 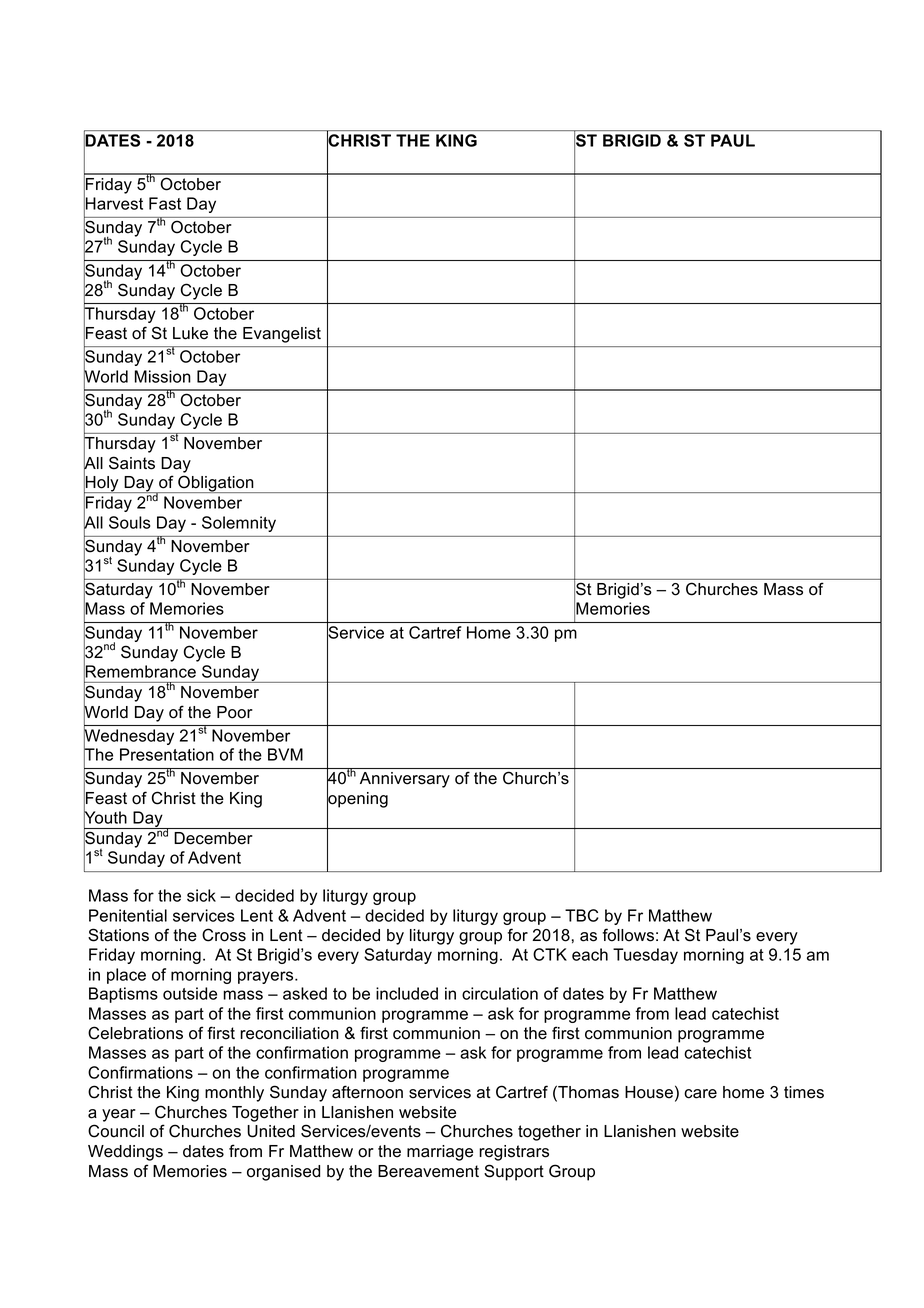 I want to click on Weddings, so click(x=125, y=1153).
